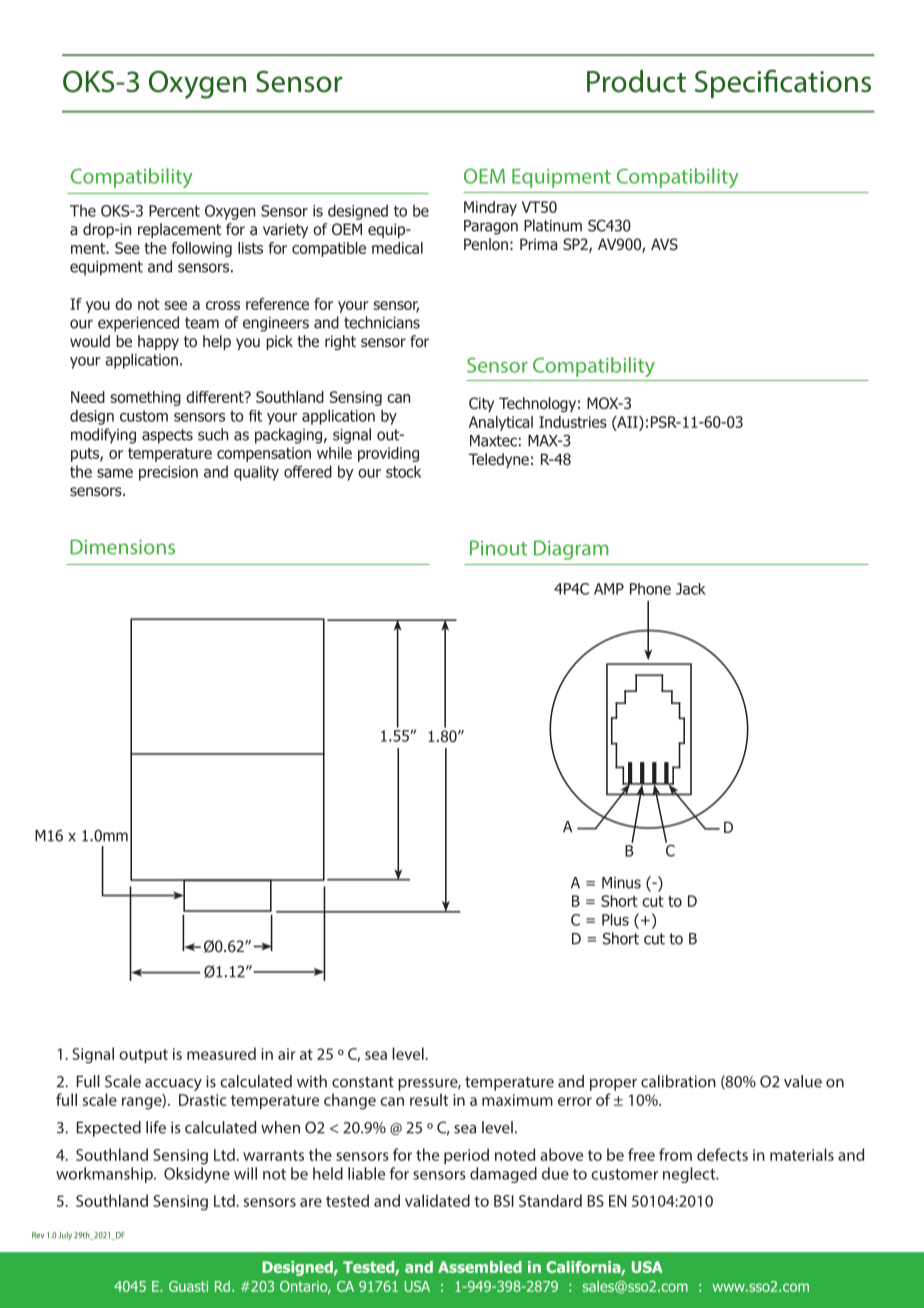  What do you see at coordinates (174, 211) in the document?
I see `Percent` at bounding box center [174, 211].
